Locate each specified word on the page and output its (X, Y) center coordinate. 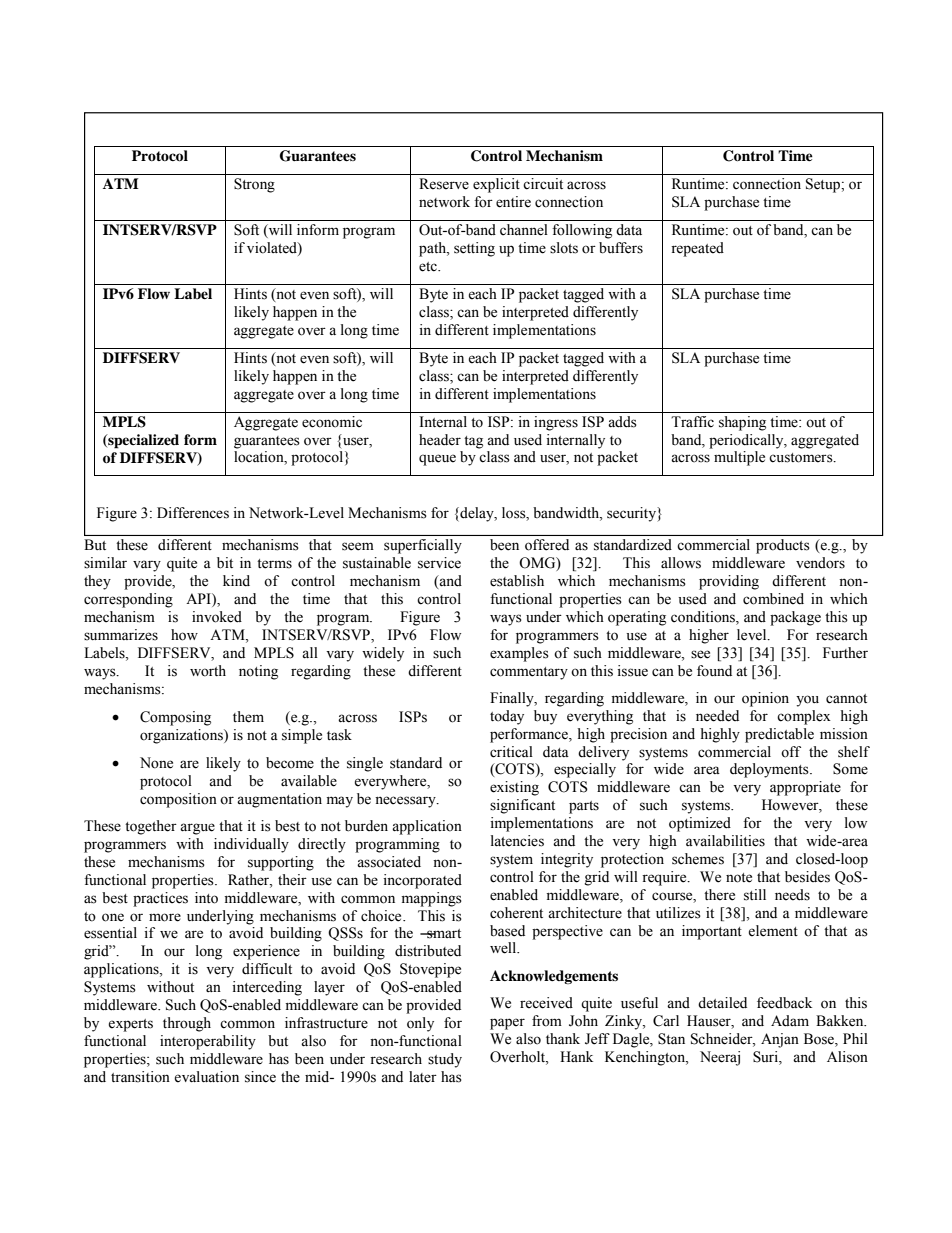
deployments (770, 770)
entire (513, 202)
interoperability (208, 1042)
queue (437, 460)
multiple (739, 458)
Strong (254, 185)
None (156, 763)
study (445, 1060)
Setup (824, 185)
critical (511, 752)
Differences (193, 513)
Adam (790, 1021)
